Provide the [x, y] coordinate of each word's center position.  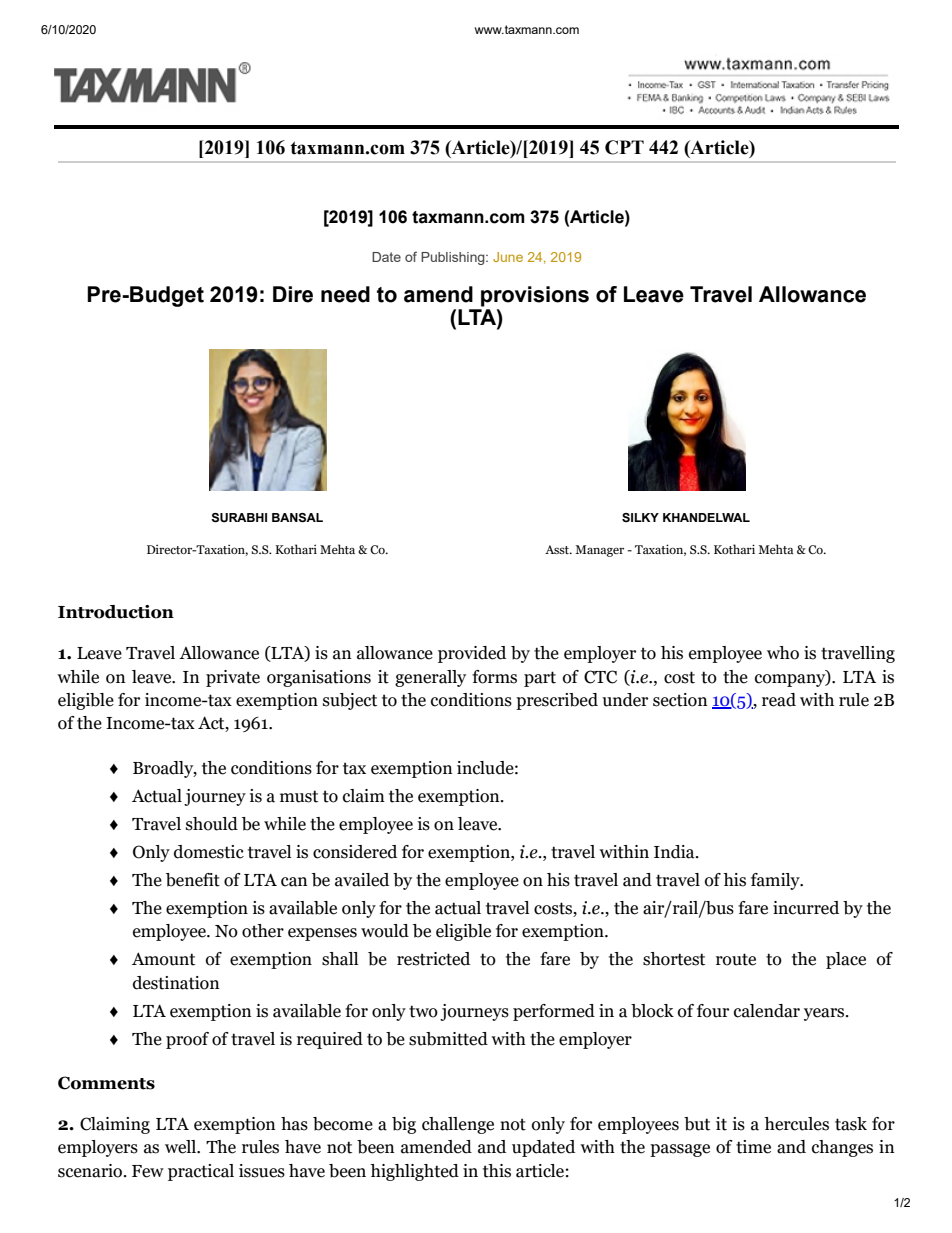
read [779, 700]
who [783, 653]
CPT [624, 147]
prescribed [557, 701]
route [736, 959]
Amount [163, 959]
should [212, 824]
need [345, 294]
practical [201, 1172]
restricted [433, 959]
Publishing [454, 258]
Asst [558, 549]
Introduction [116, 612]
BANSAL [297, 518]
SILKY [640, 517]
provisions [535, 296]
